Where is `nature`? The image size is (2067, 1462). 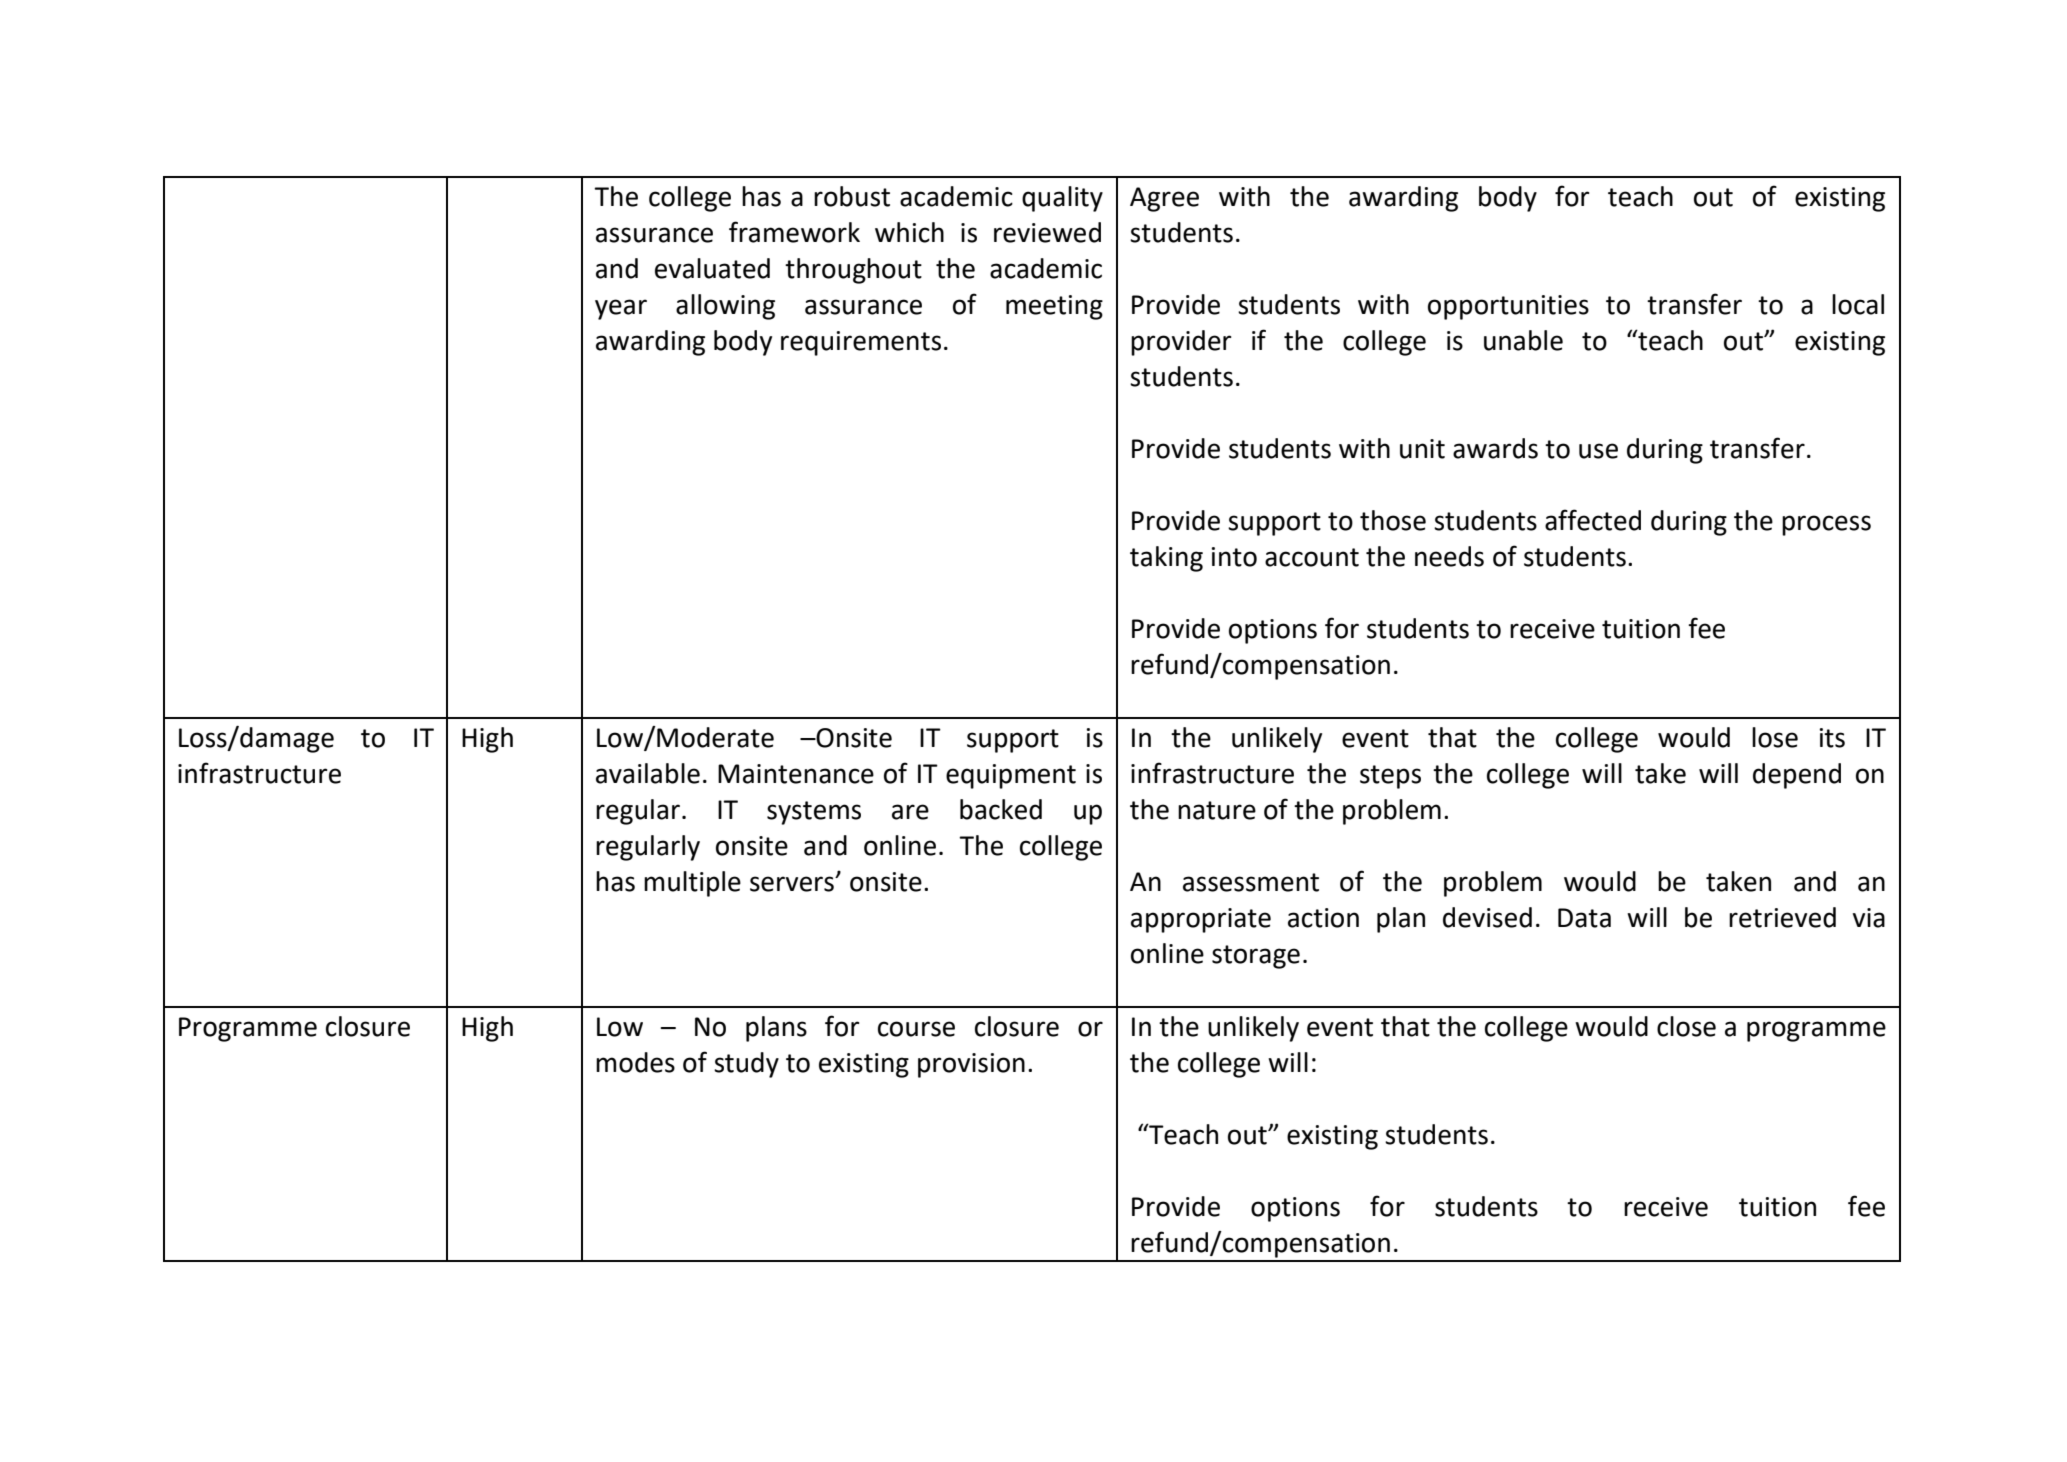 nature is located at coordinates (1217, 810).
